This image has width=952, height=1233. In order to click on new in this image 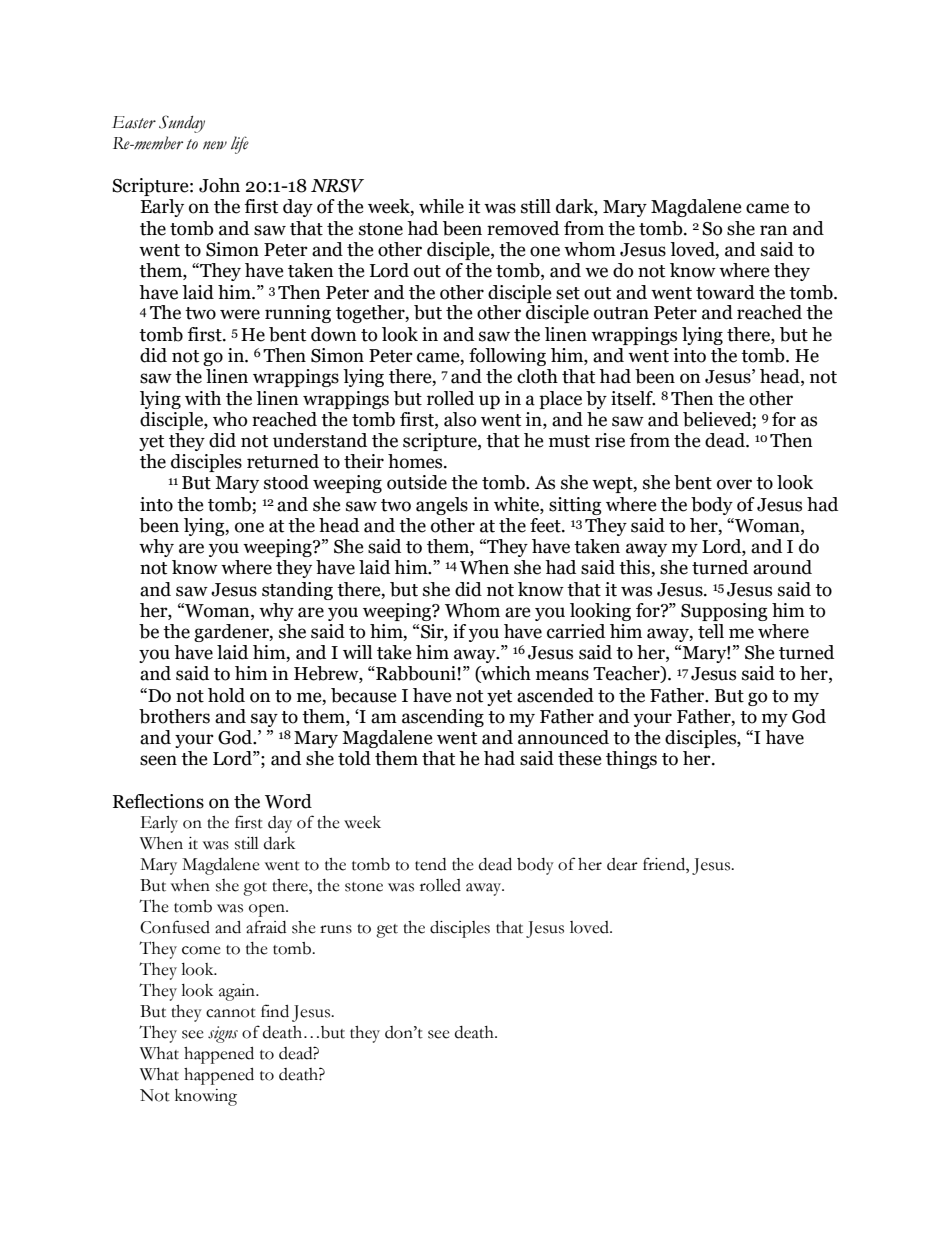, I will do `click(215, 145)`.
